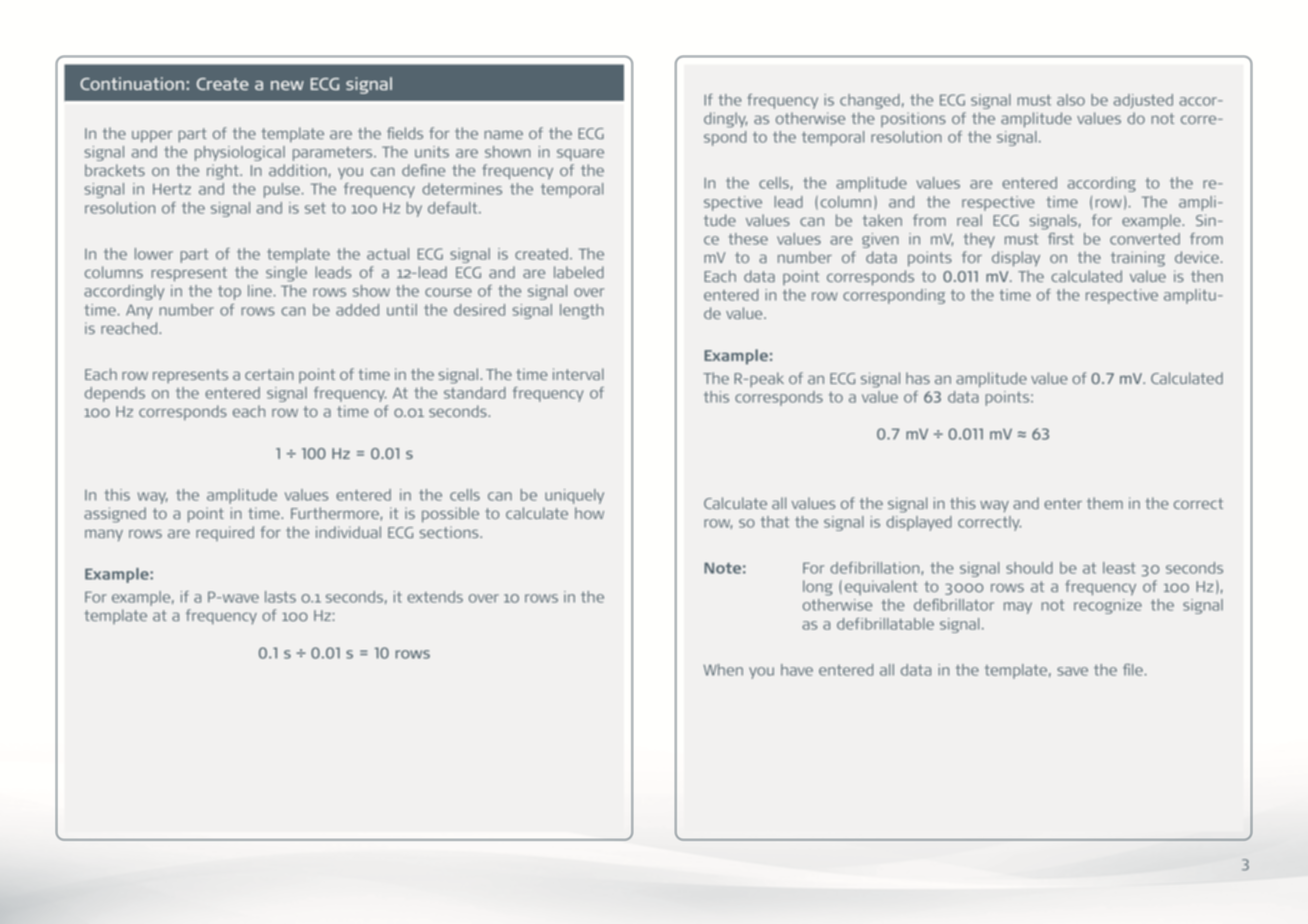 The image size is (1308, 924). What do you see at coordinates (225, 533) in the document?
I see `required` at bounding box center [225, 533].
